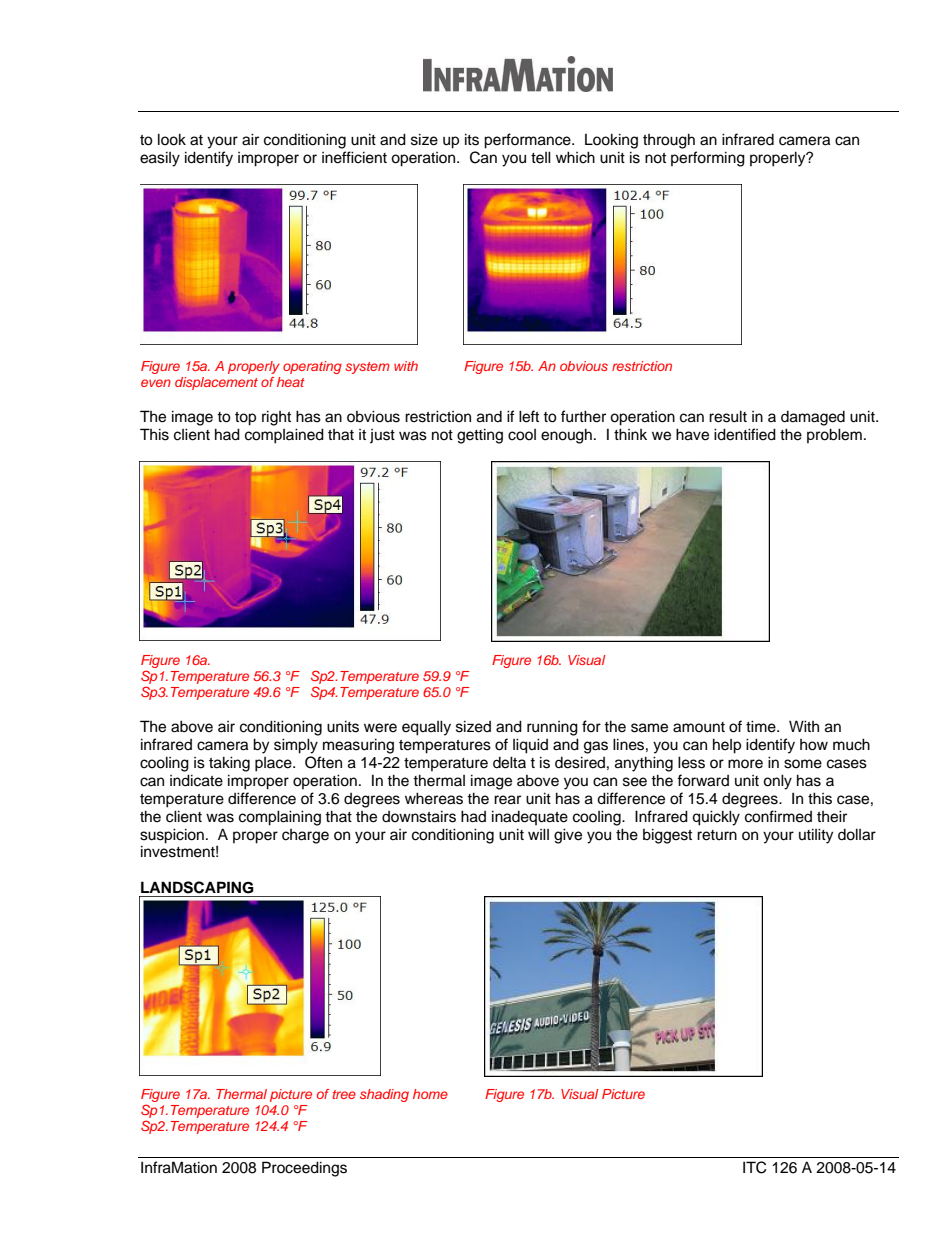 The width and height of the image is (952, 1233). What do you see at coordinates (754, 1167) in the image?
I see `ITC` at bounding box center [754, 1167].
